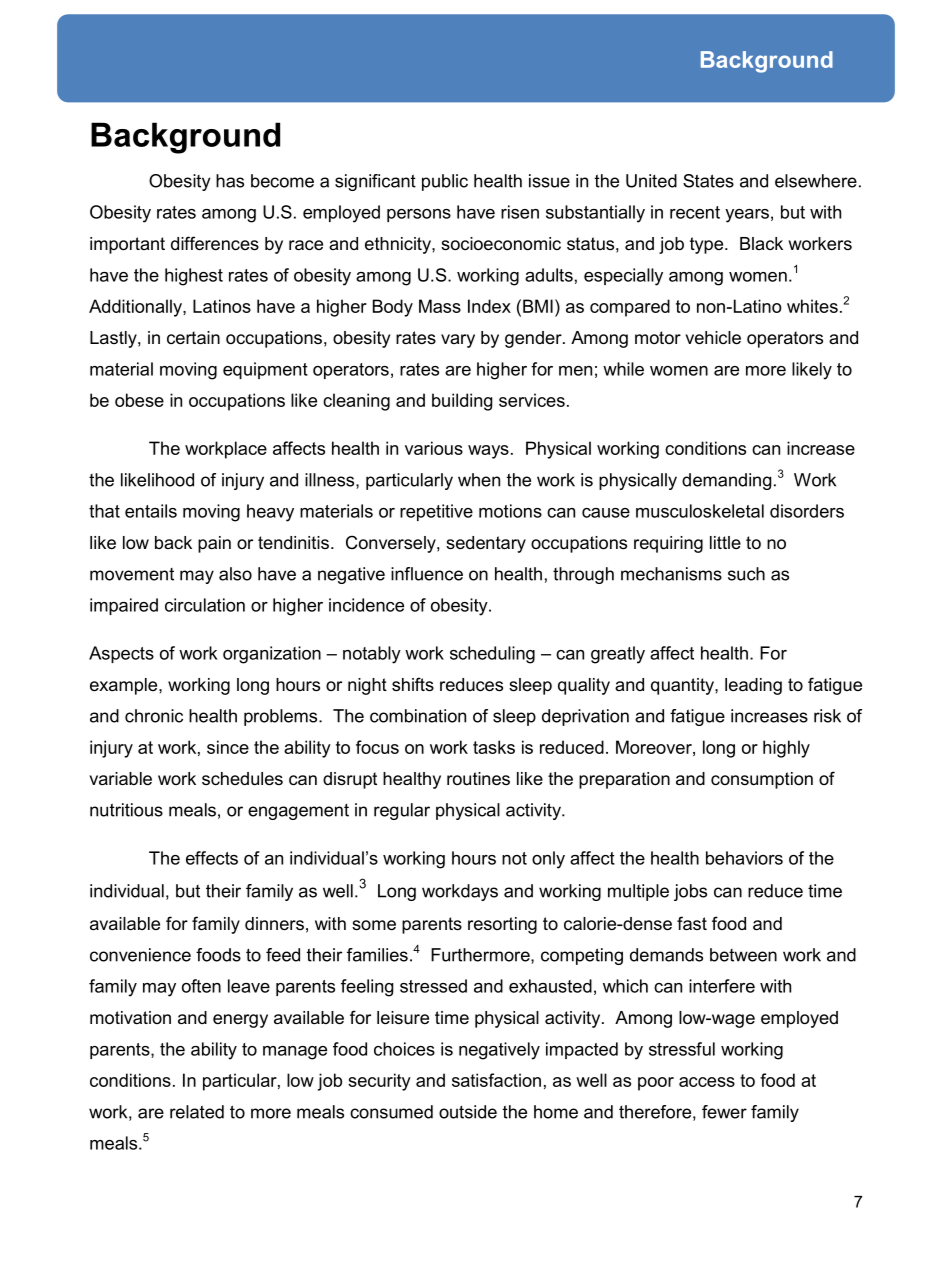 Image resolution: width=952 pixels, height=1270 pixels. What do you see at coordinates (197, 1112) in the page?
I see `related` at bounding box center [197, 1112].
